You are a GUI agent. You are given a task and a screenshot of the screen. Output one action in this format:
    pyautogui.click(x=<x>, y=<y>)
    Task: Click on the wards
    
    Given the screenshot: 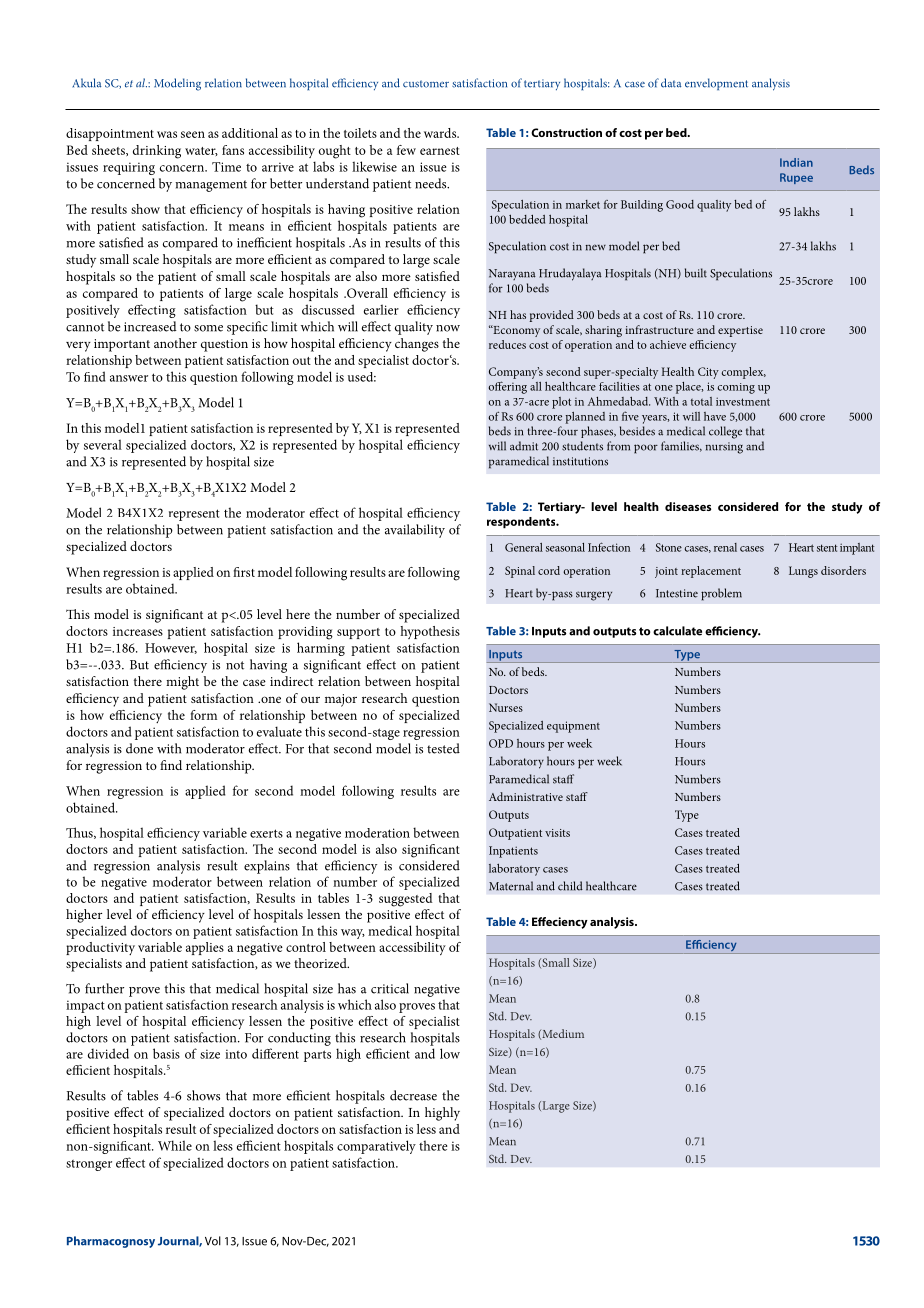 What is the action you would take?
    pyautogui.click(x=441, y=133)
